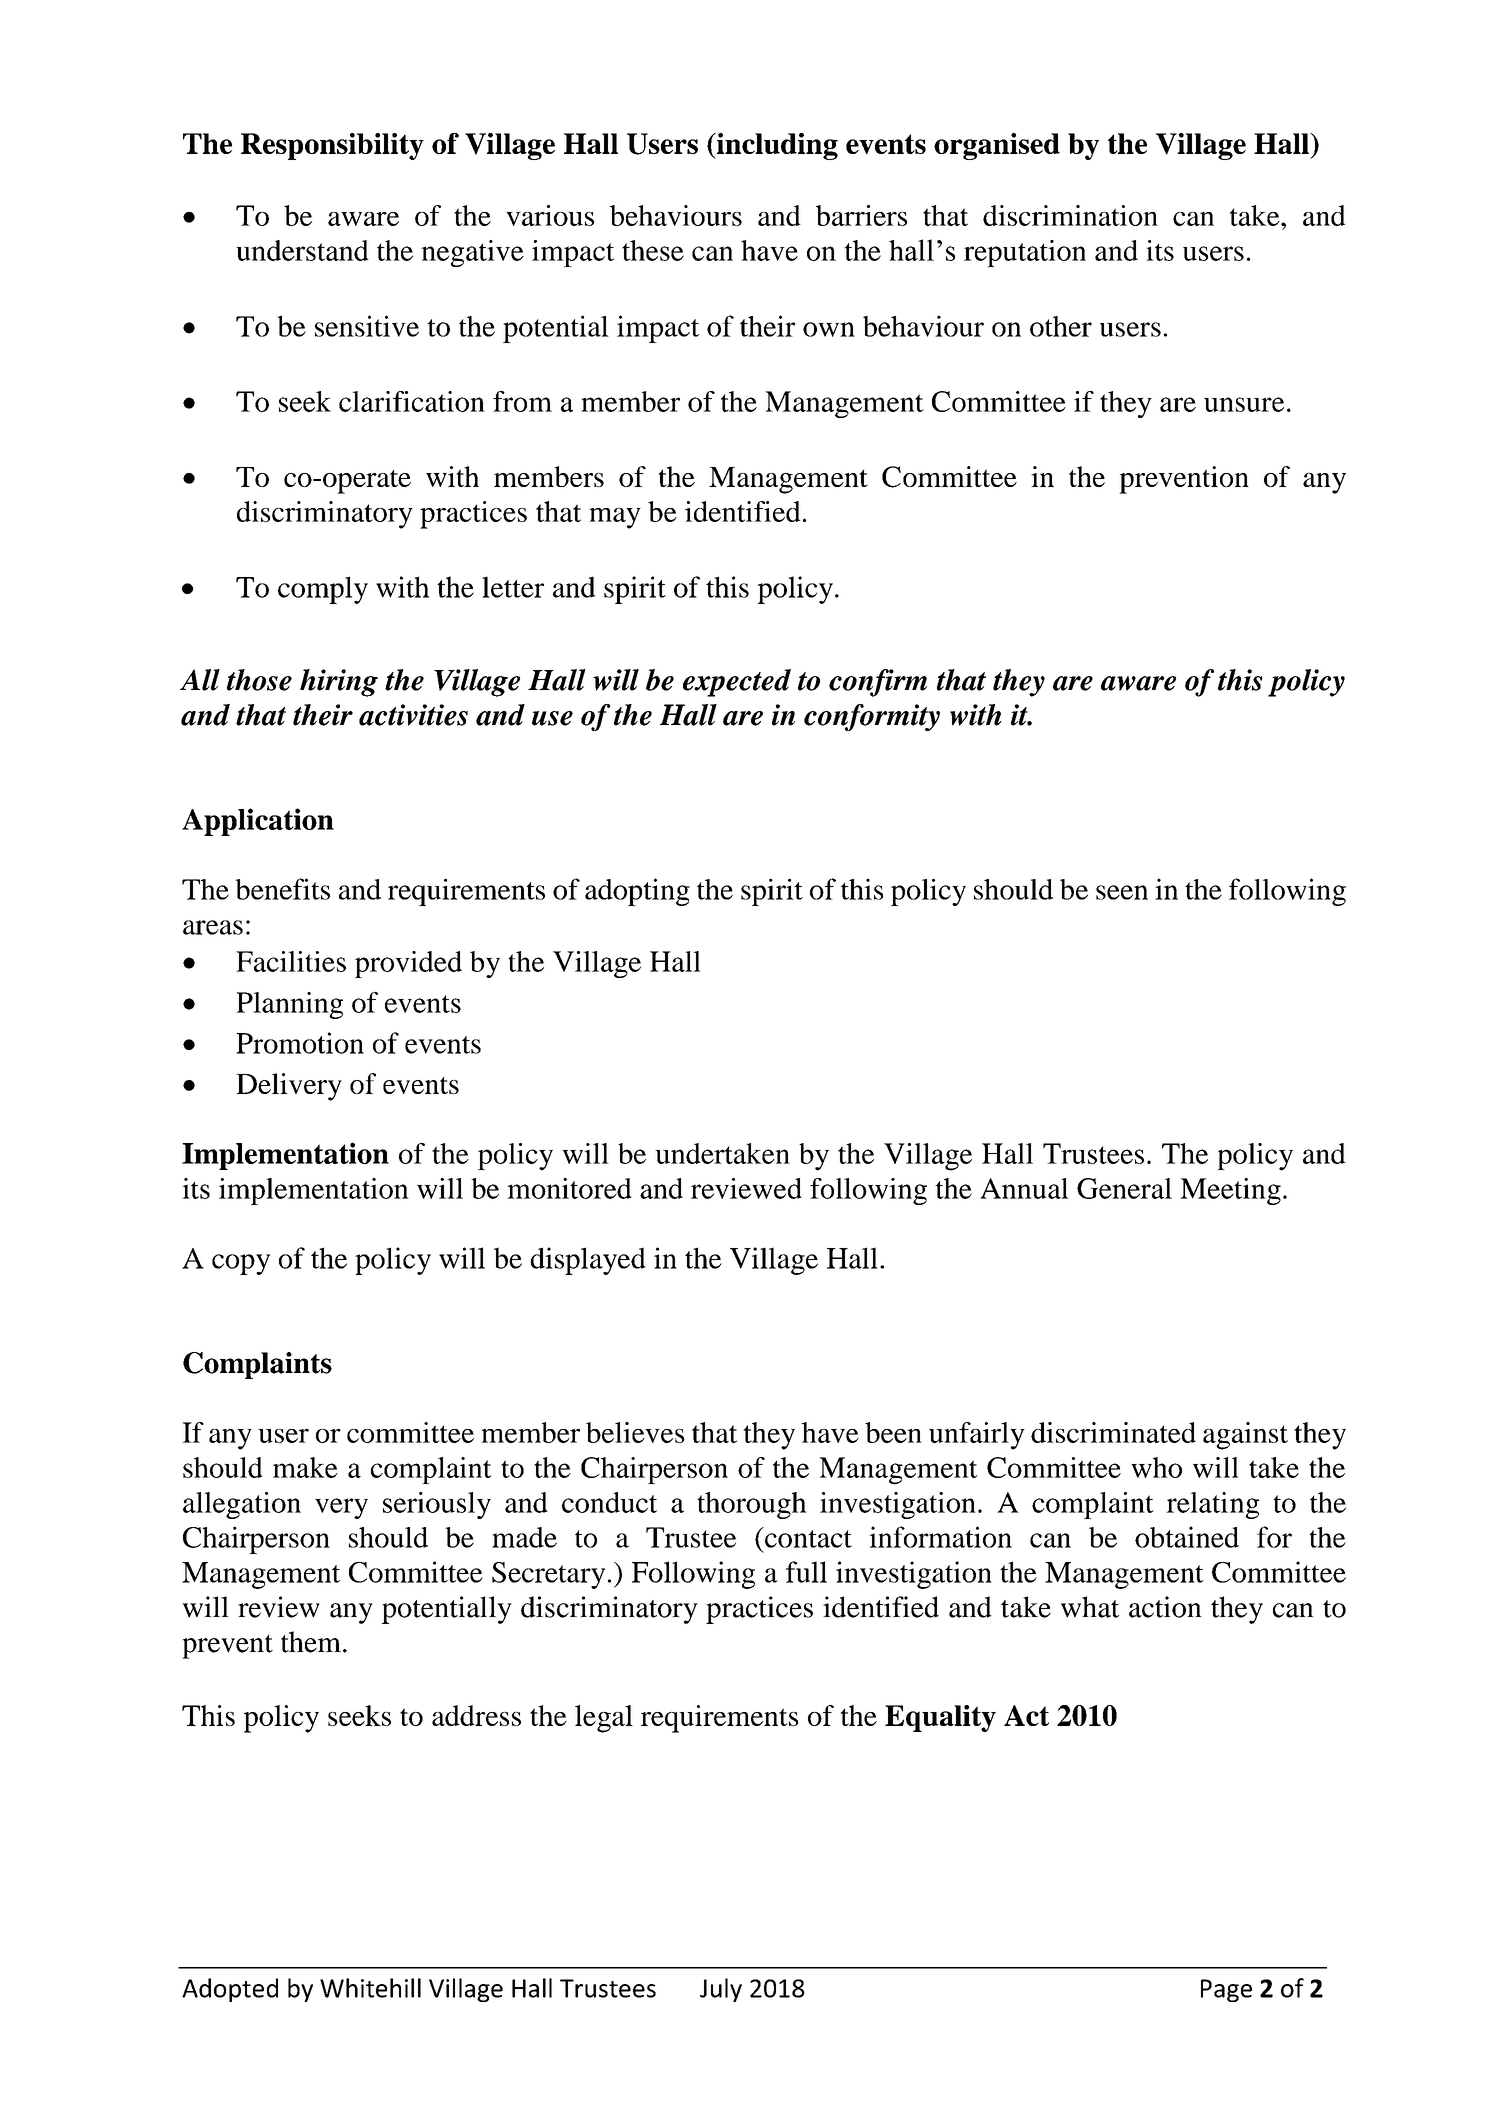  Describe the element at coordinates (332, 146) in the screenshot. I see `Responsibility` at that location.
